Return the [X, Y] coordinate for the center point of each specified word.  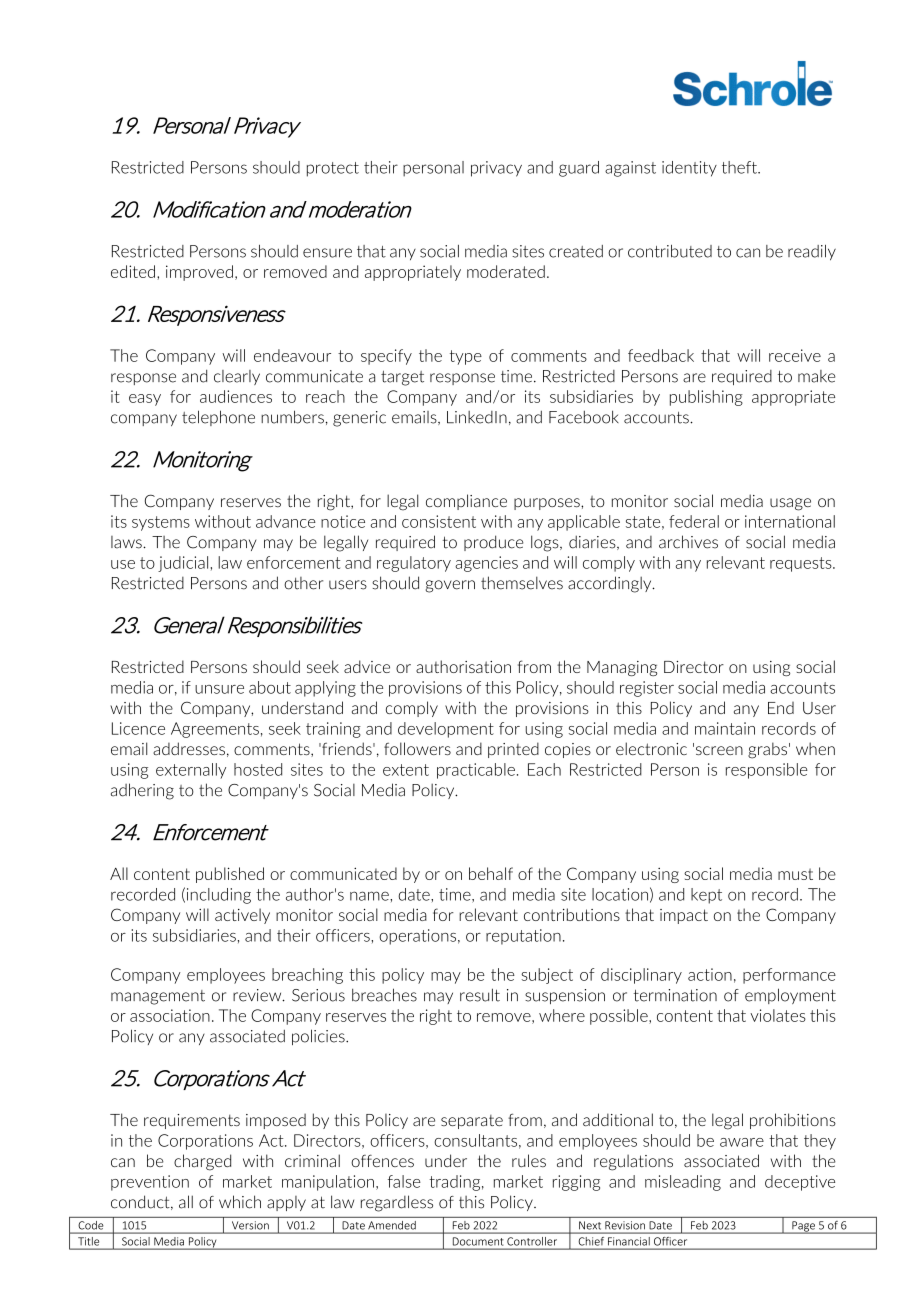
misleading [683, 1183]
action [710, 974]
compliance [466, 502]
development [446, 730]
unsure [219, 689]
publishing [706, 398]
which [240, 1202]
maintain [725, 728]
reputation [523, 937]
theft [740, 167]
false [404, 1181]
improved [199, 273]
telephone [218, 418]
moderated [506, 271]
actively [242, 916]
